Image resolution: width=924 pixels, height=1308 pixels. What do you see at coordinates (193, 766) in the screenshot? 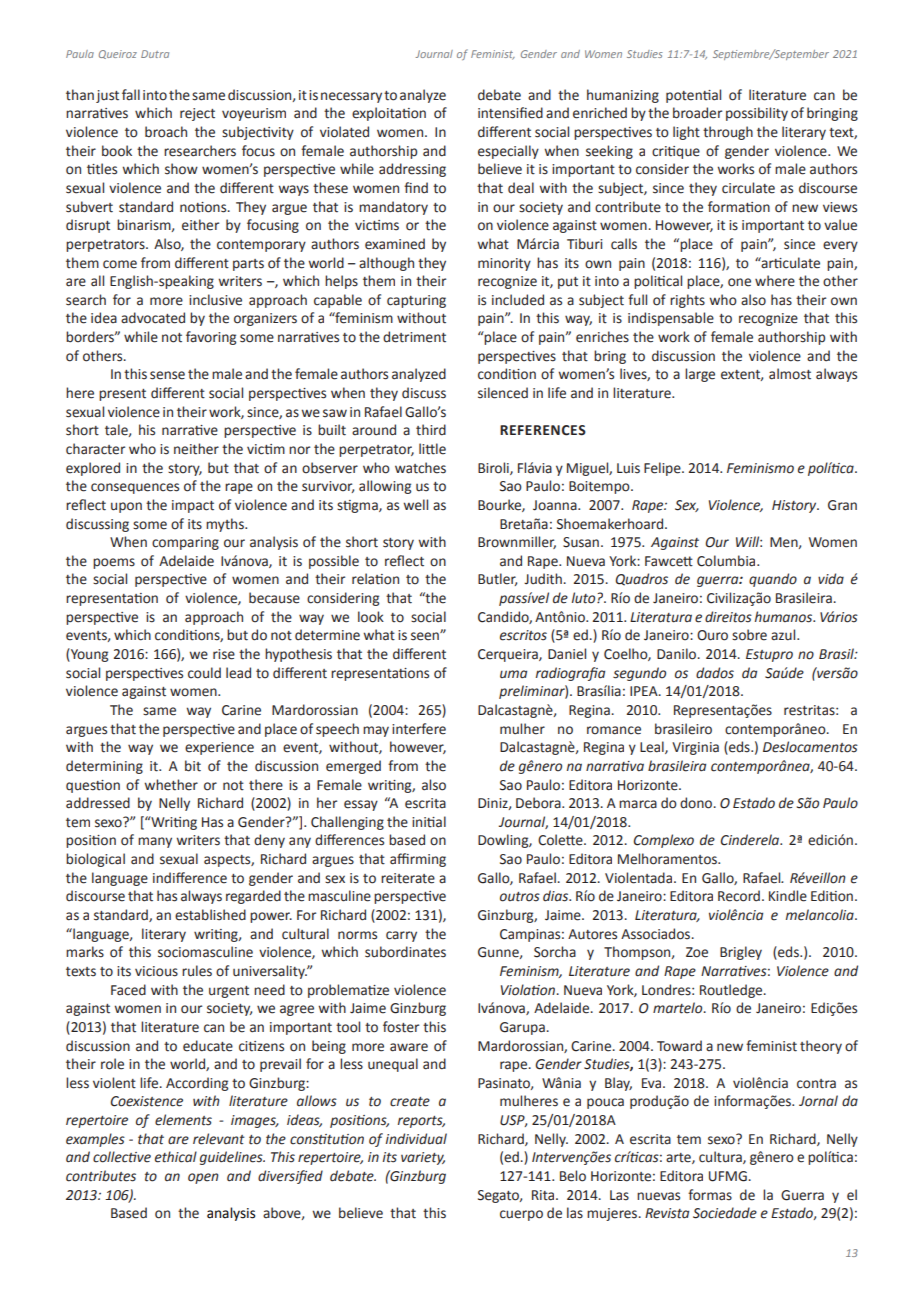
I see `bit` at bounding box center [193, 766].
